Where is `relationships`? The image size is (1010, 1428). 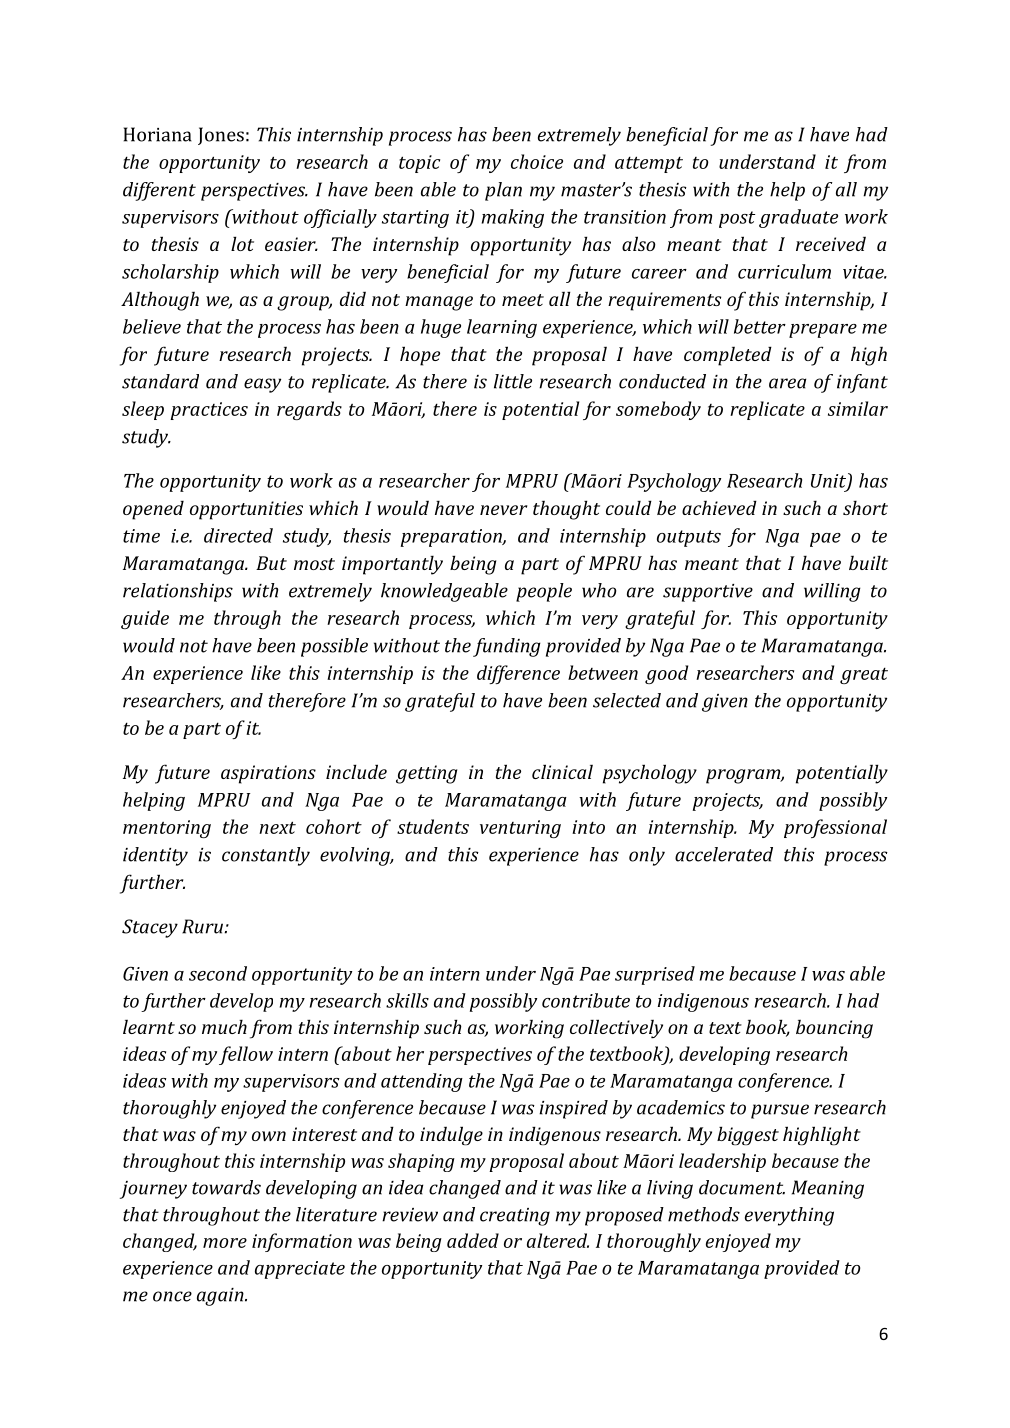
relationships is located at coordinates (178, 592).
